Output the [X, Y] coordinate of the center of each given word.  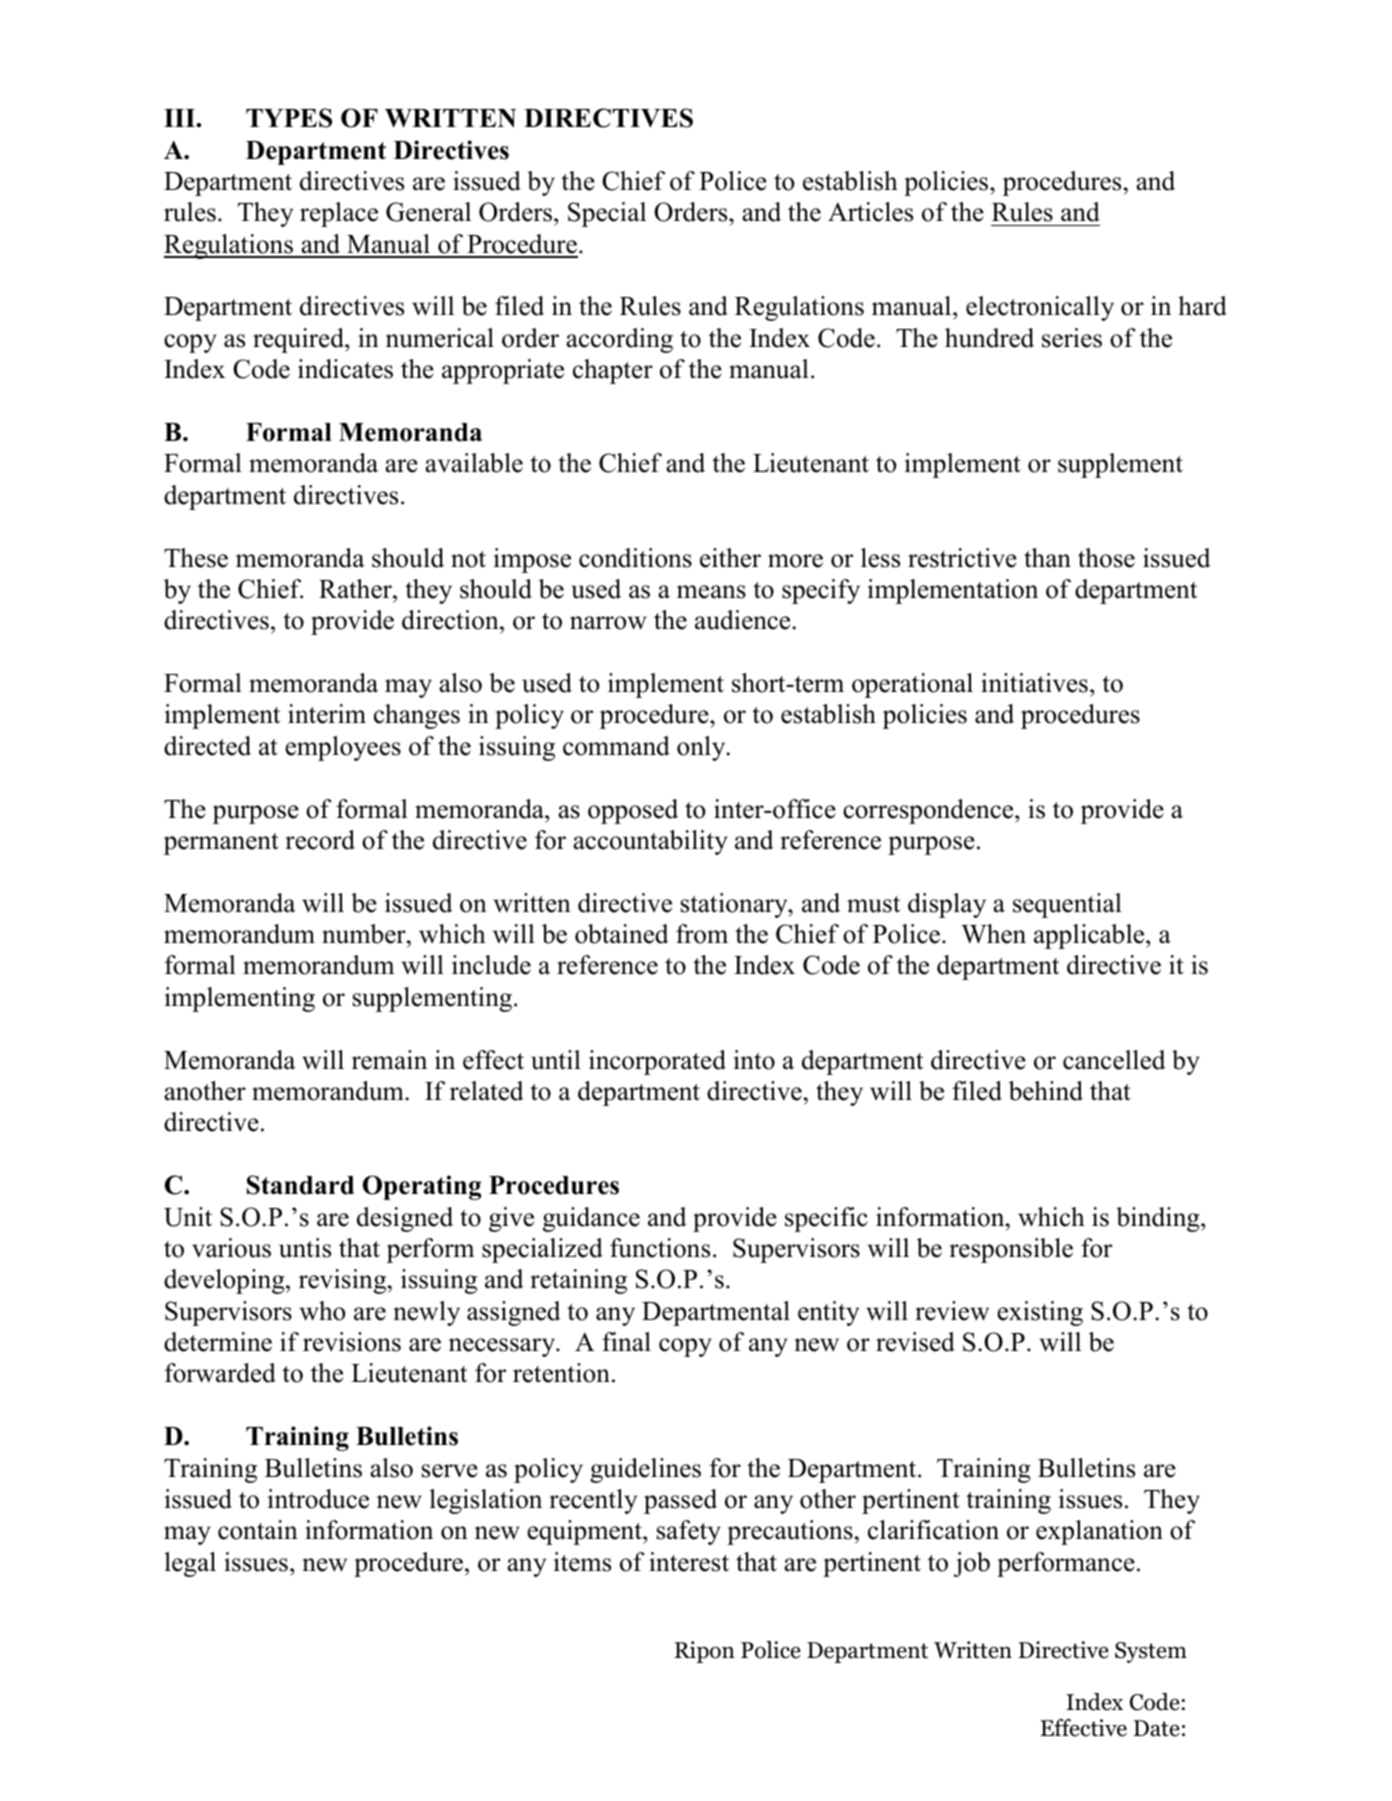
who [322, 1311]
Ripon [705, 1652]
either [730, 558]
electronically [1040, 308]
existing [1040, 1313]
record [320, 840]
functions [660, 1248]
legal [190, 1564]
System [1151, 1652]
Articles [870, 212]
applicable [1090, 936]
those [1106, 558]
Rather [356, 589]
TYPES [289, 118]
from [702, 934]
